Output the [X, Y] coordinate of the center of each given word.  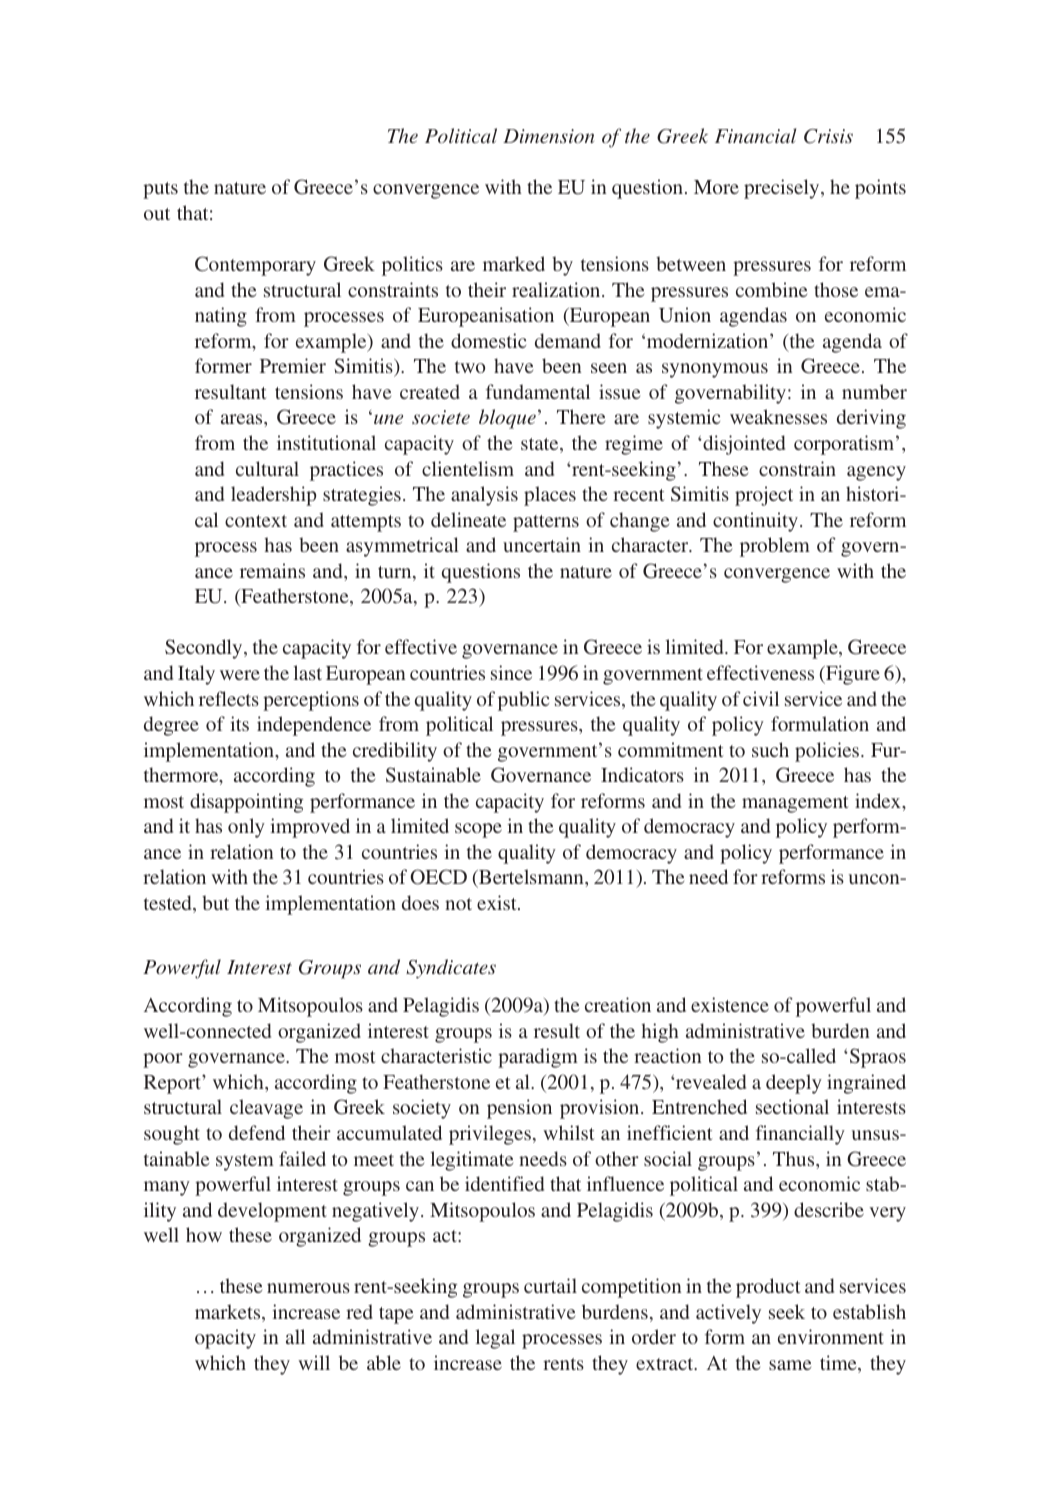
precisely [783, 189]
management [795, 804]
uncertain [542, 544]
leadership [273, 496]
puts [160, 190]
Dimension [548, 136]
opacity [225, 1339]
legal [495, 1339]
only [246, 828]
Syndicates [451, 969]
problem [775, 547]
